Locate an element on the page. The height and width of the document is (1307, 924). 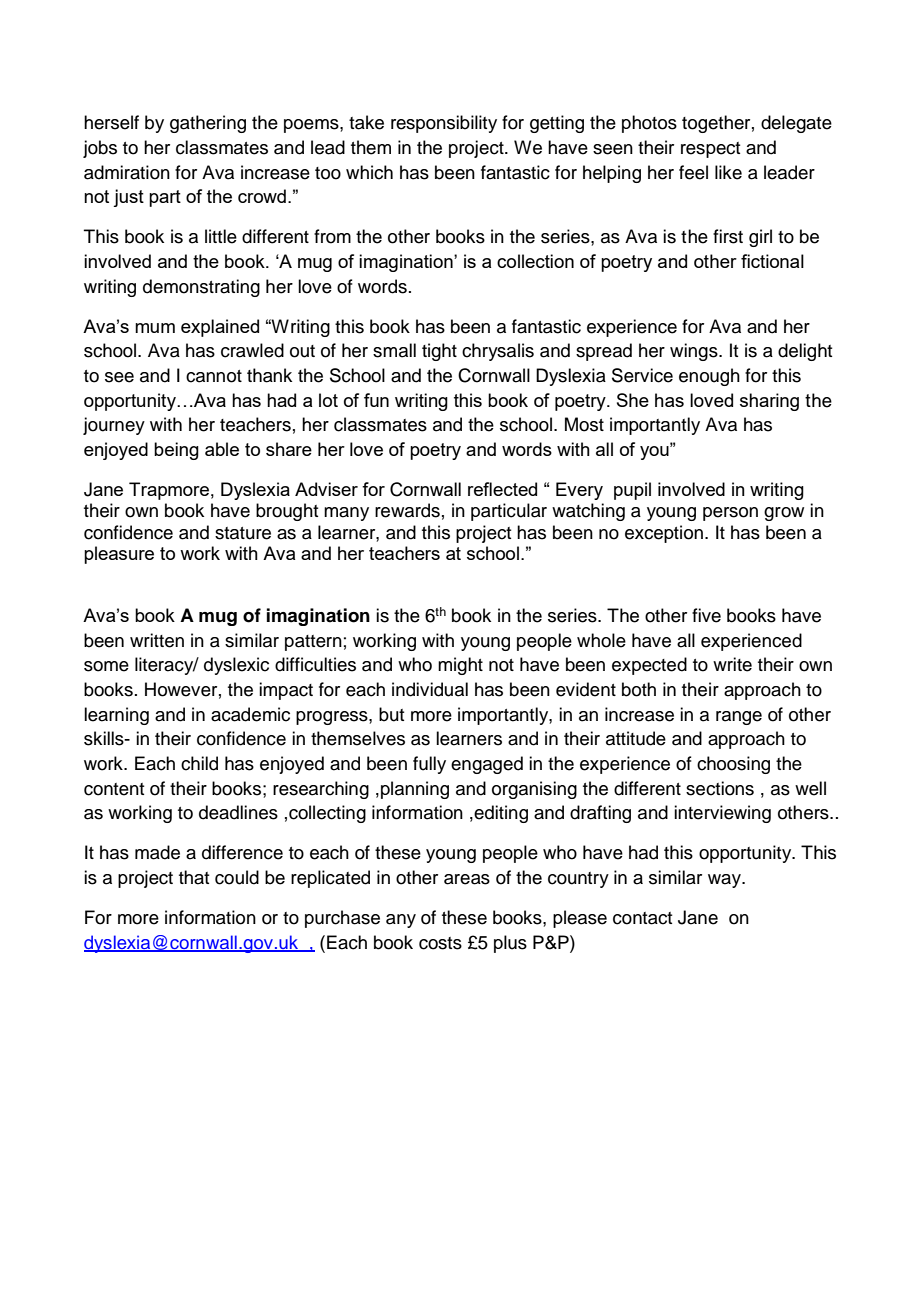
respect is located at coordinates (710, 150).
